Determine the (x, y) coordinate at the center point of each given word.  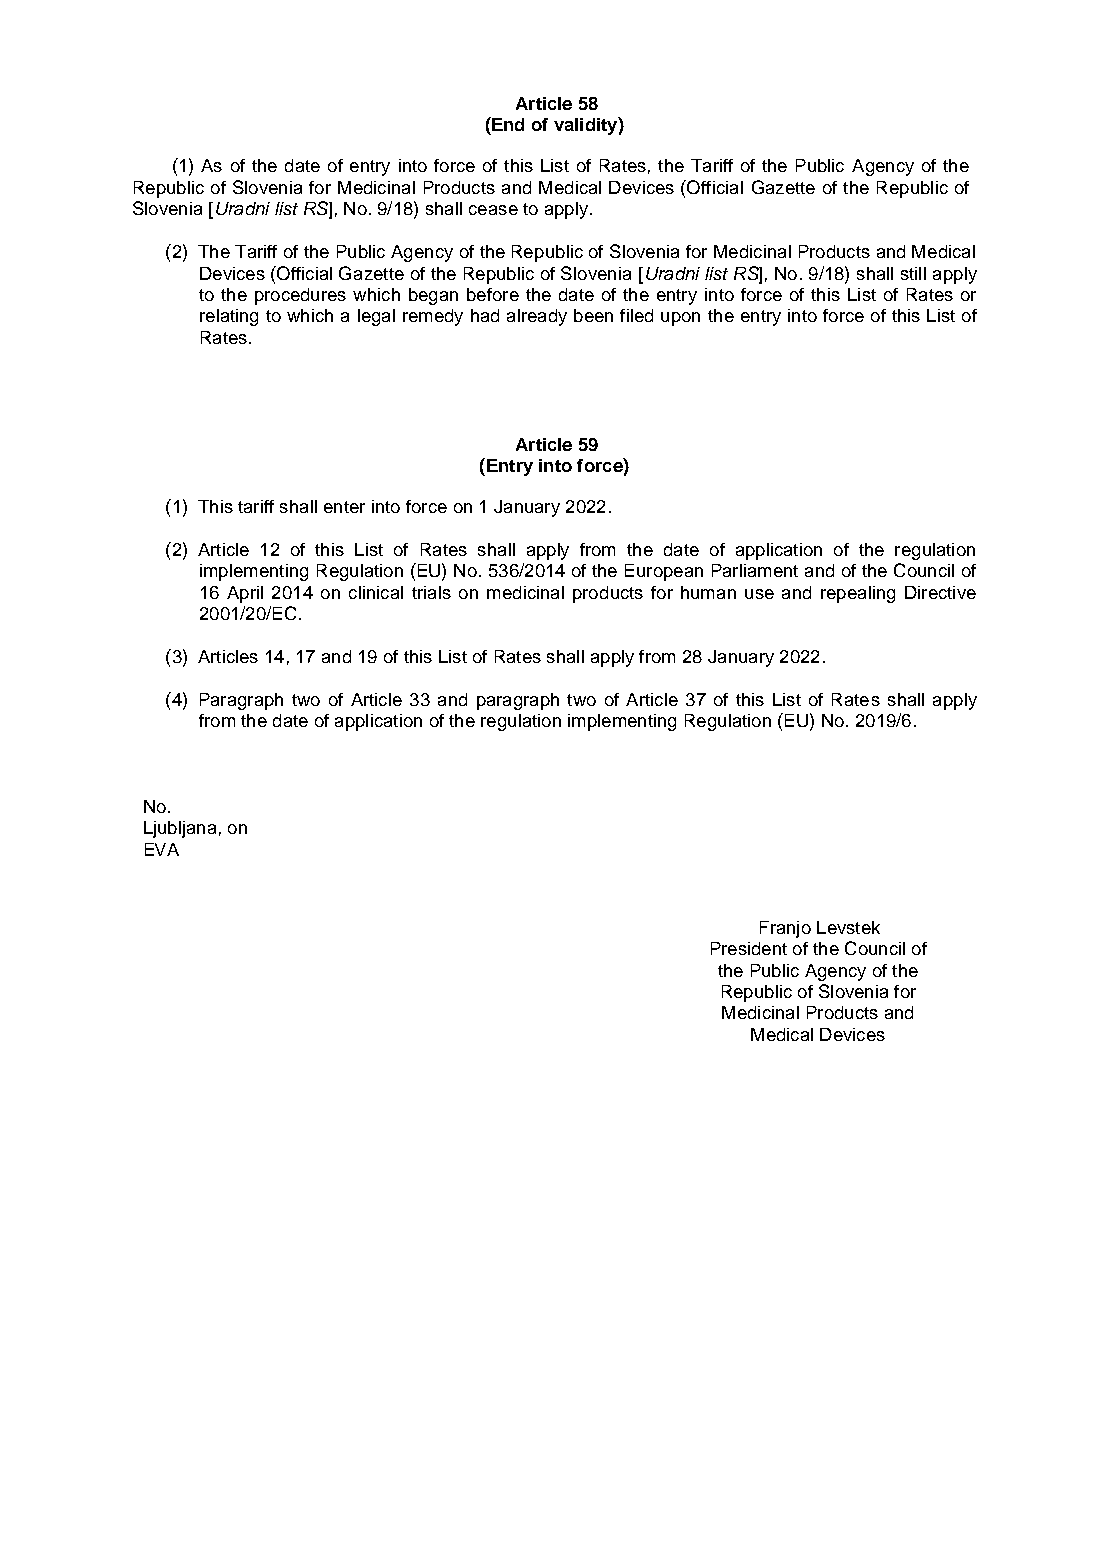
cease (493, 210)
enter (344, 507)
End (507, 124)
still (913, 273)
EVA (162, 849)
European (664, 572)
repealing (858, 594)
